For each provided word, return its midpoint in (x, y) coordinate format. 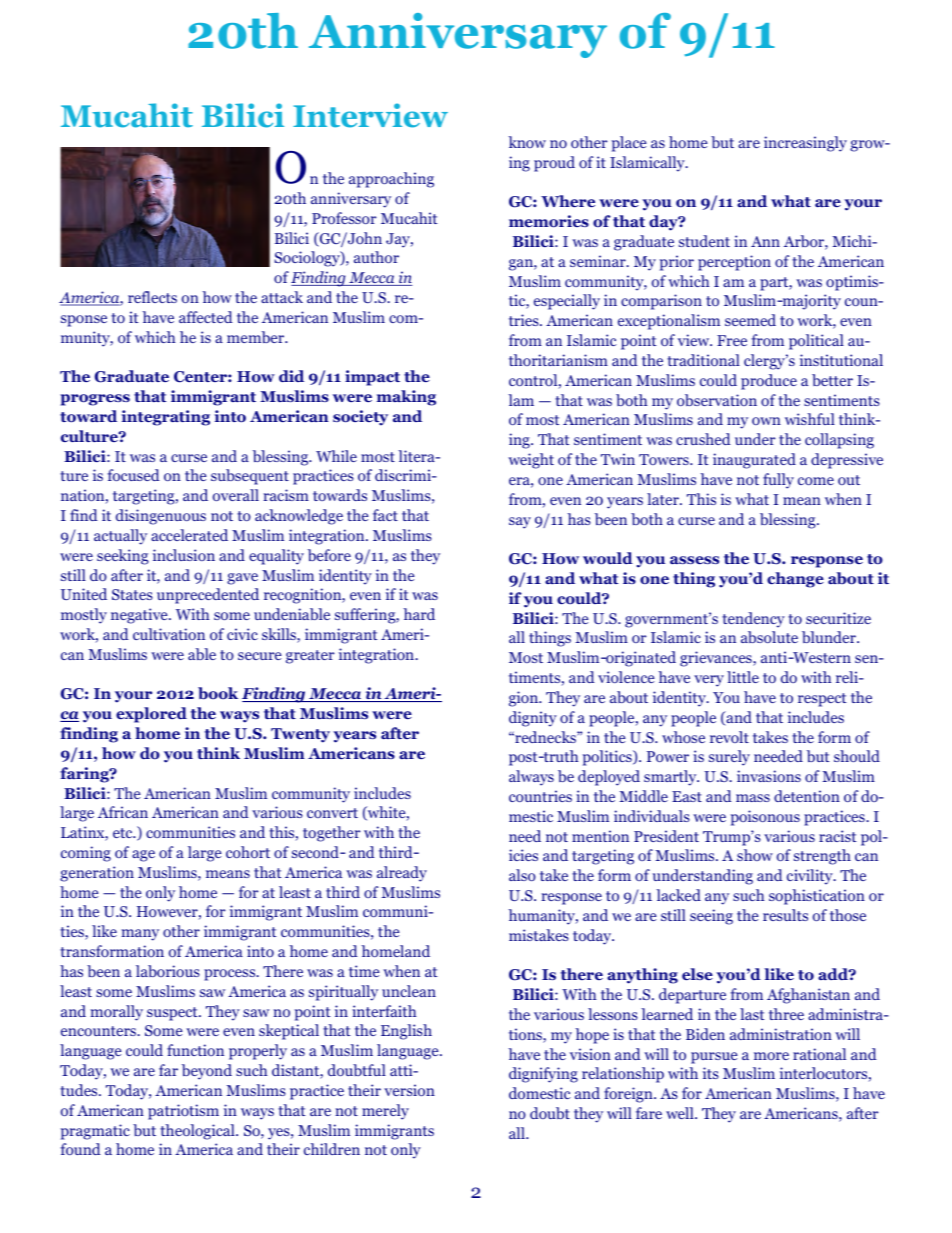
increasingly (805, 144)
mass (753, 798)
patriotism (183, 1112)
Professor (344, 218)
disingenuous (161, 517)
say (520, 523)
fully (778, 481)
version (409, 1090)
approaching (391, 180)
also (522, 875)
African (123, 812)
